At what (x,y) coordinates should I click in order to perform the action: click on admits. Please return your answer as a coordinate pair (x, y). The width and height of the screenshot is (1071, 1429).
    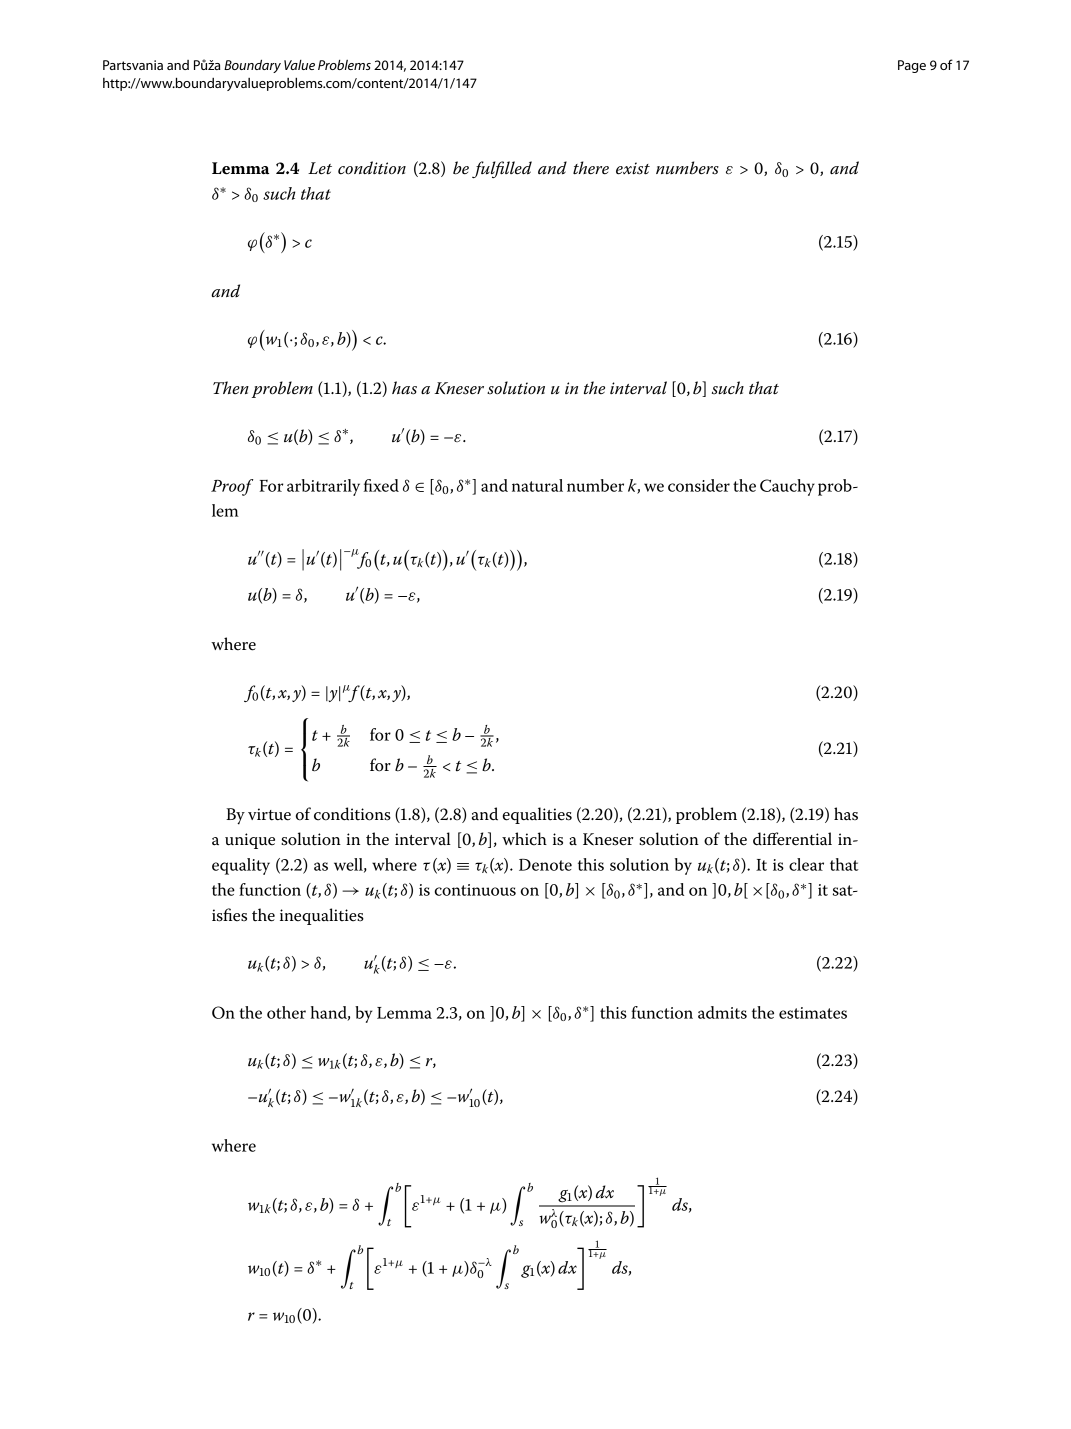
    Looking at the image, I should click on (722, 1012).
